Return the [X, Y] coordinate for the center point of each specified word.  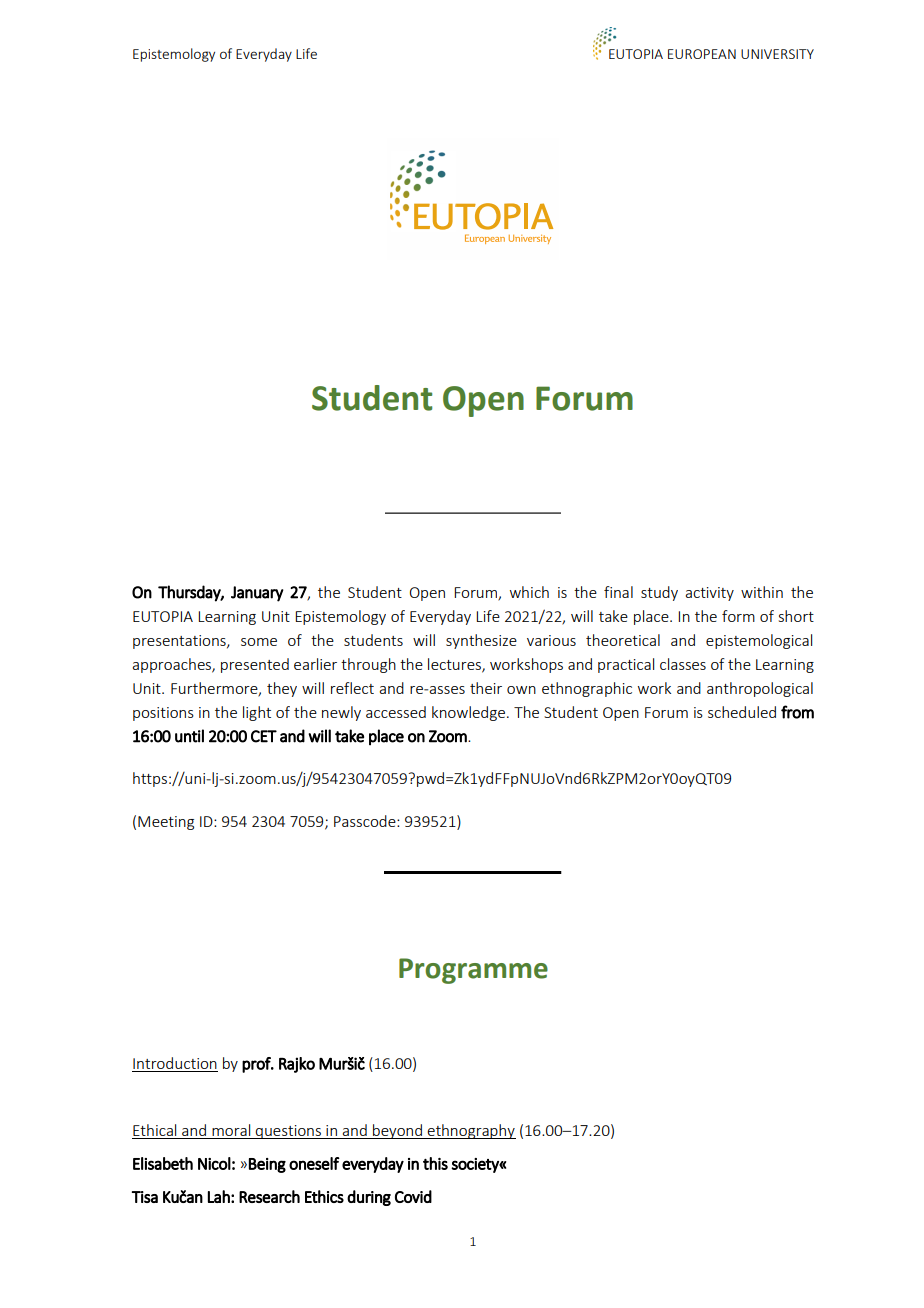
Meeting [166, 823]
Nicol [214, 1163]
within [762, 592]
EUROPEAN [702, 54]
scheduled [742, 712]
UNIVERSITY [777, 54]
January [257, 594]
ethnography [471, 1131]
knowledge [470, 713]
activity [709, 594]
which [529, 592]
